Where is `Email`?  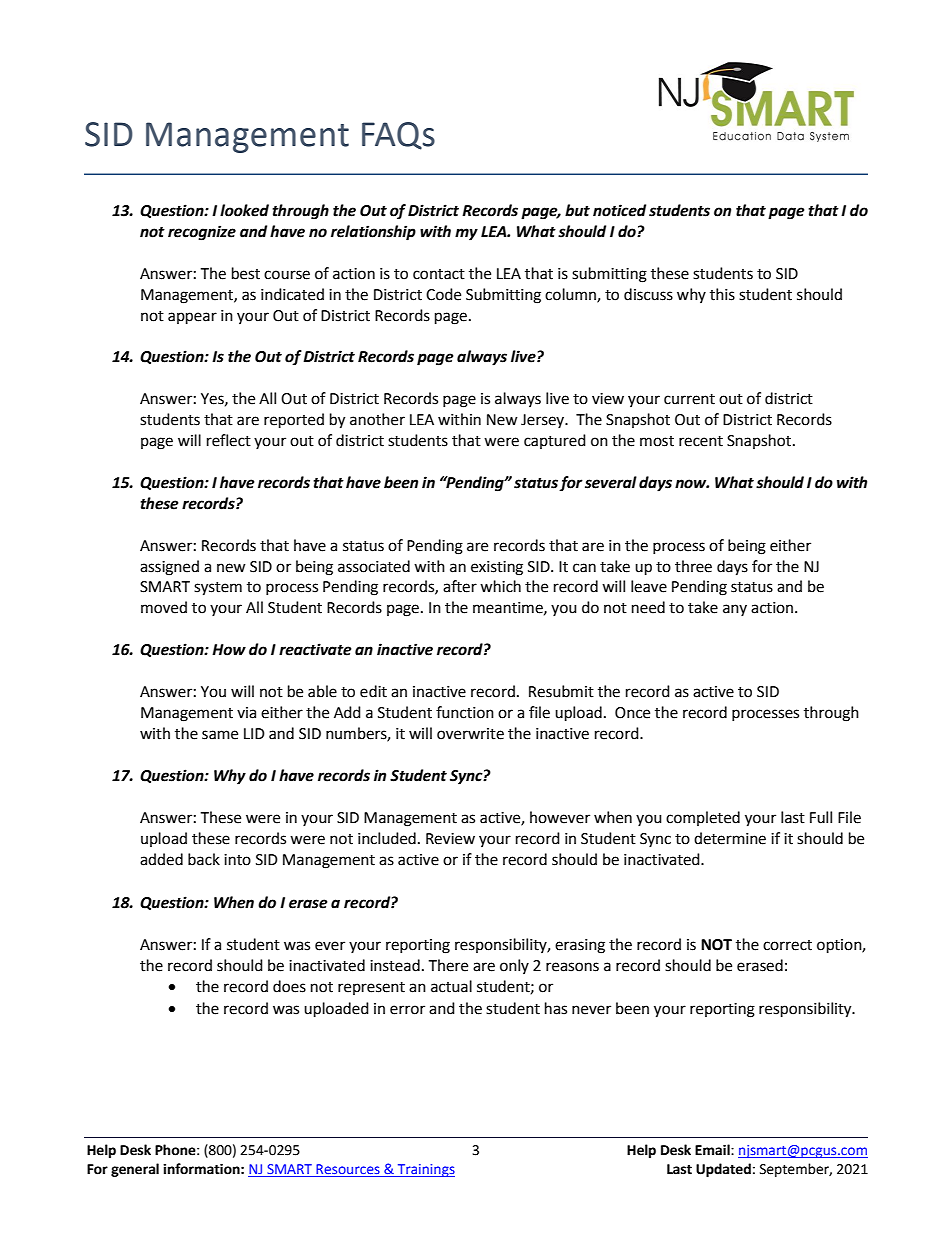
Email is located at coordinates (713, 1150).
